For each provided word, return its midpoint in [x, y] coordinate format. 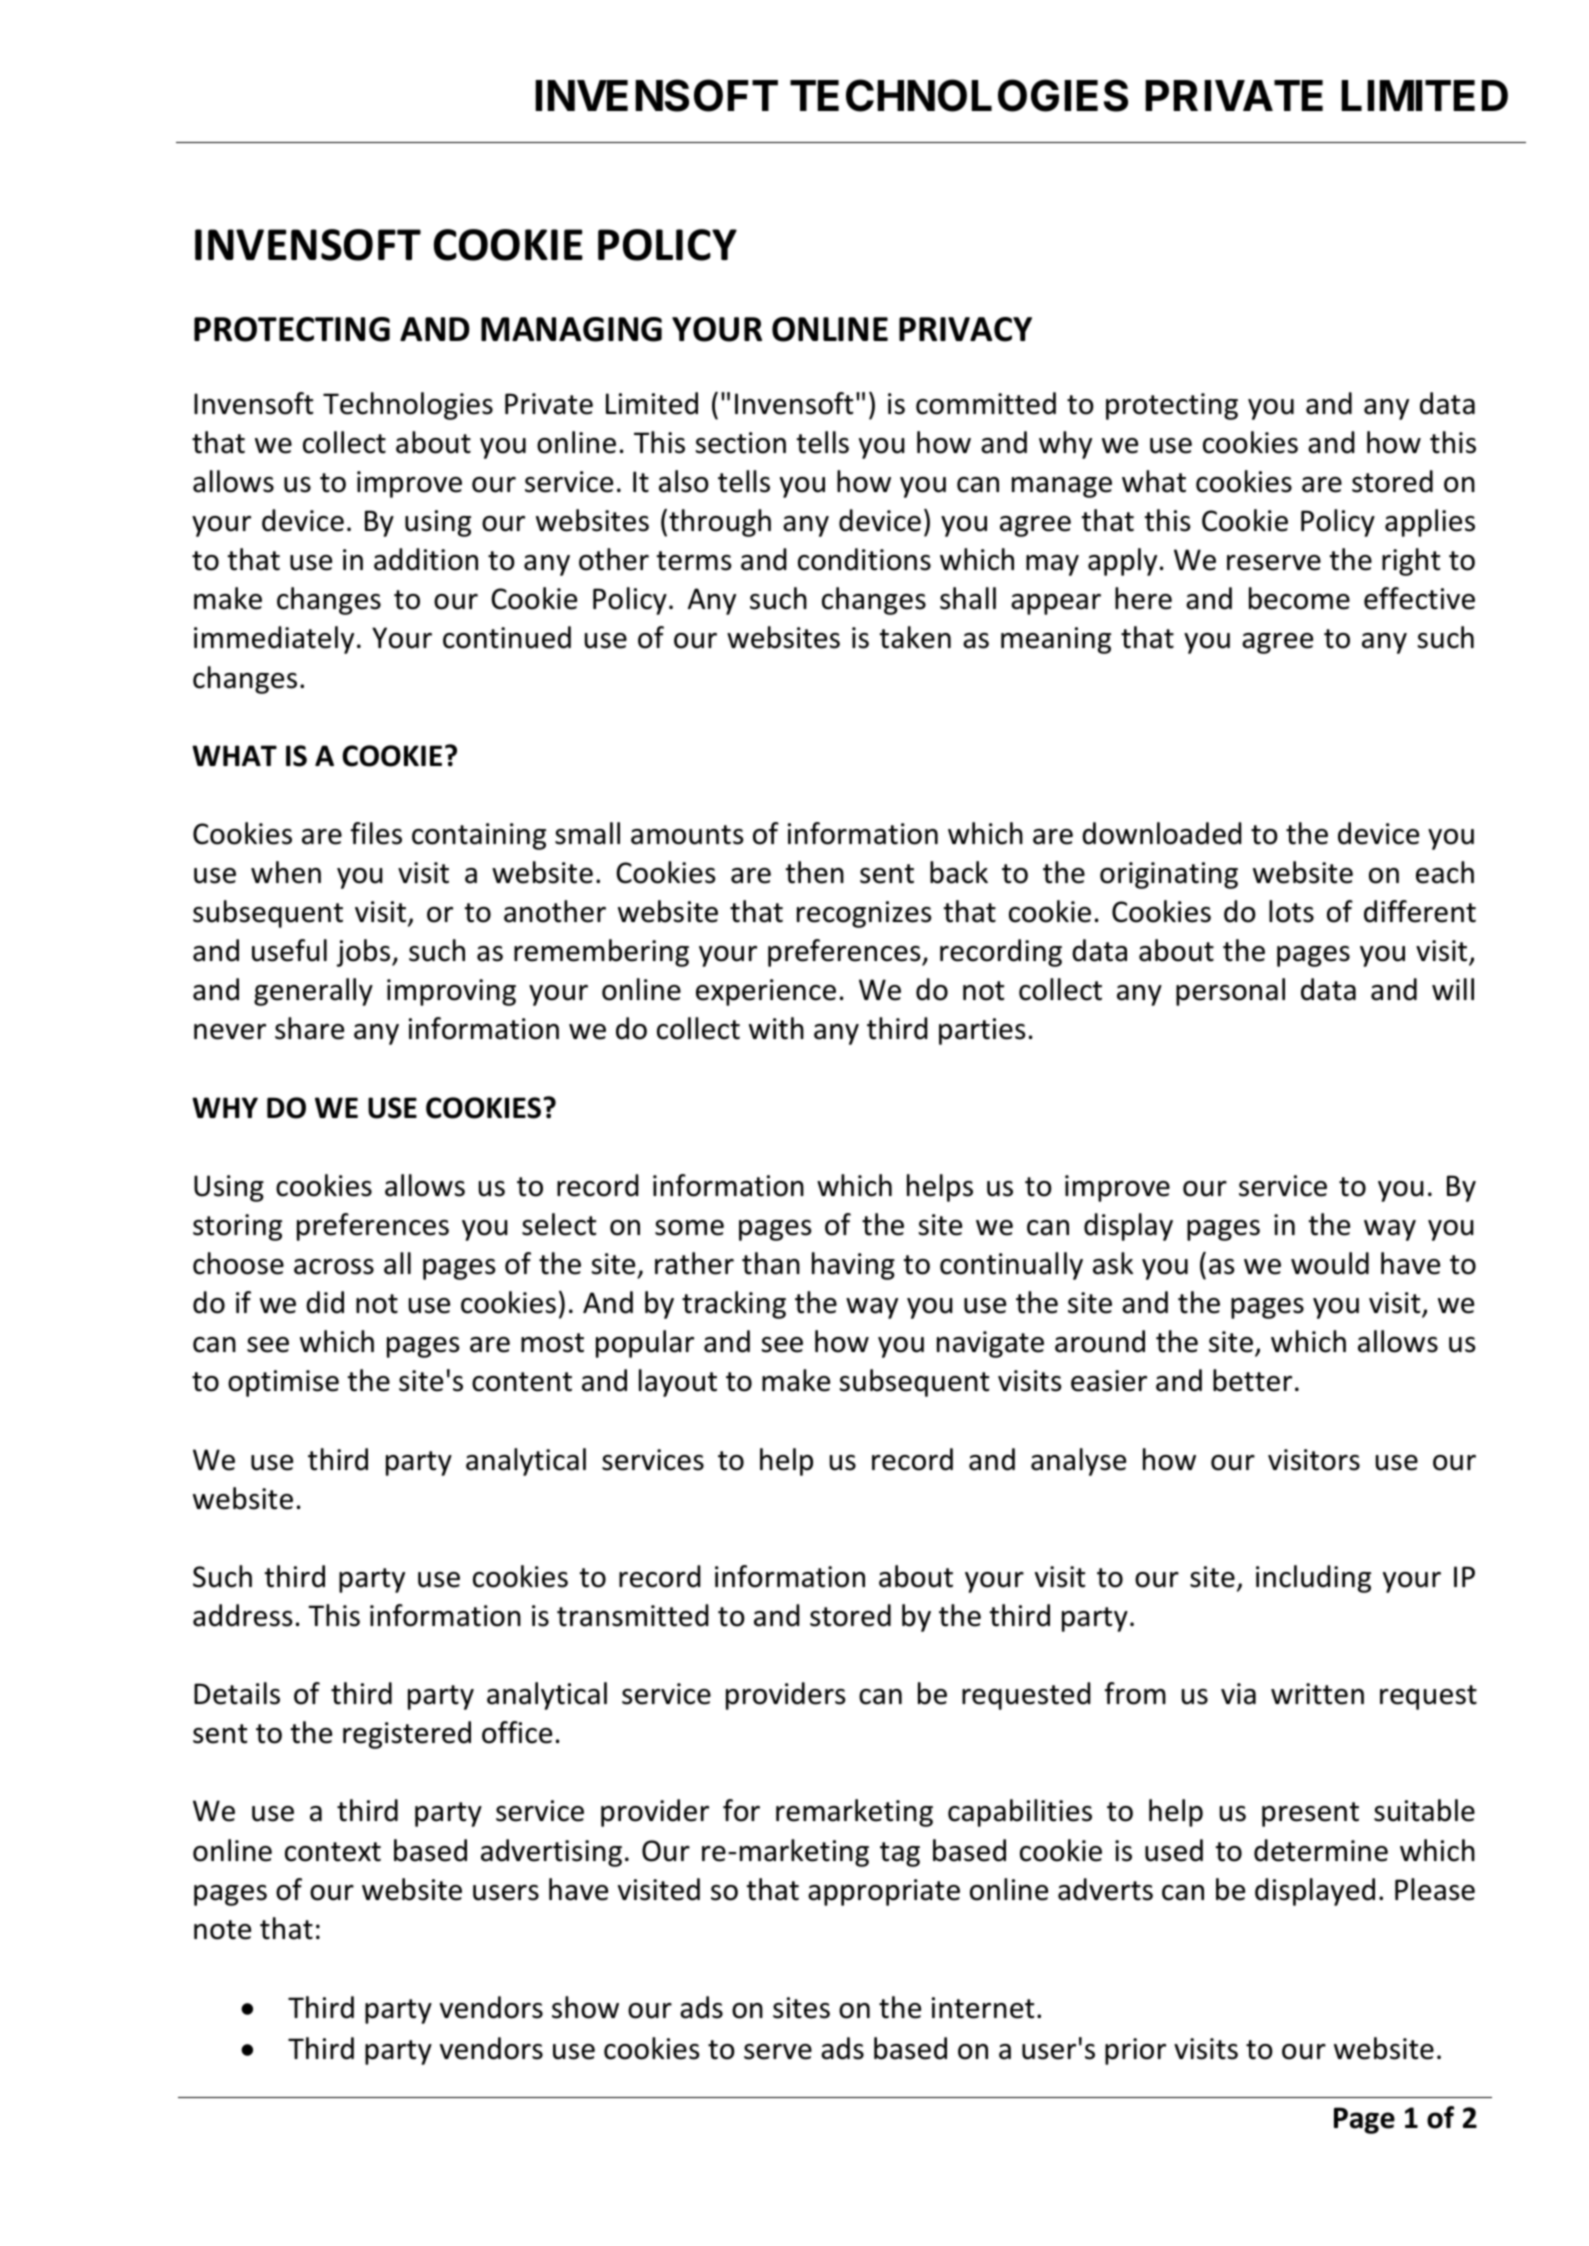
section [741, 443]
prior [1135, 2051]
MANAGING [571, 329]
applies [1430, 523]
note [222, 1930]
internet [983, 2008]
